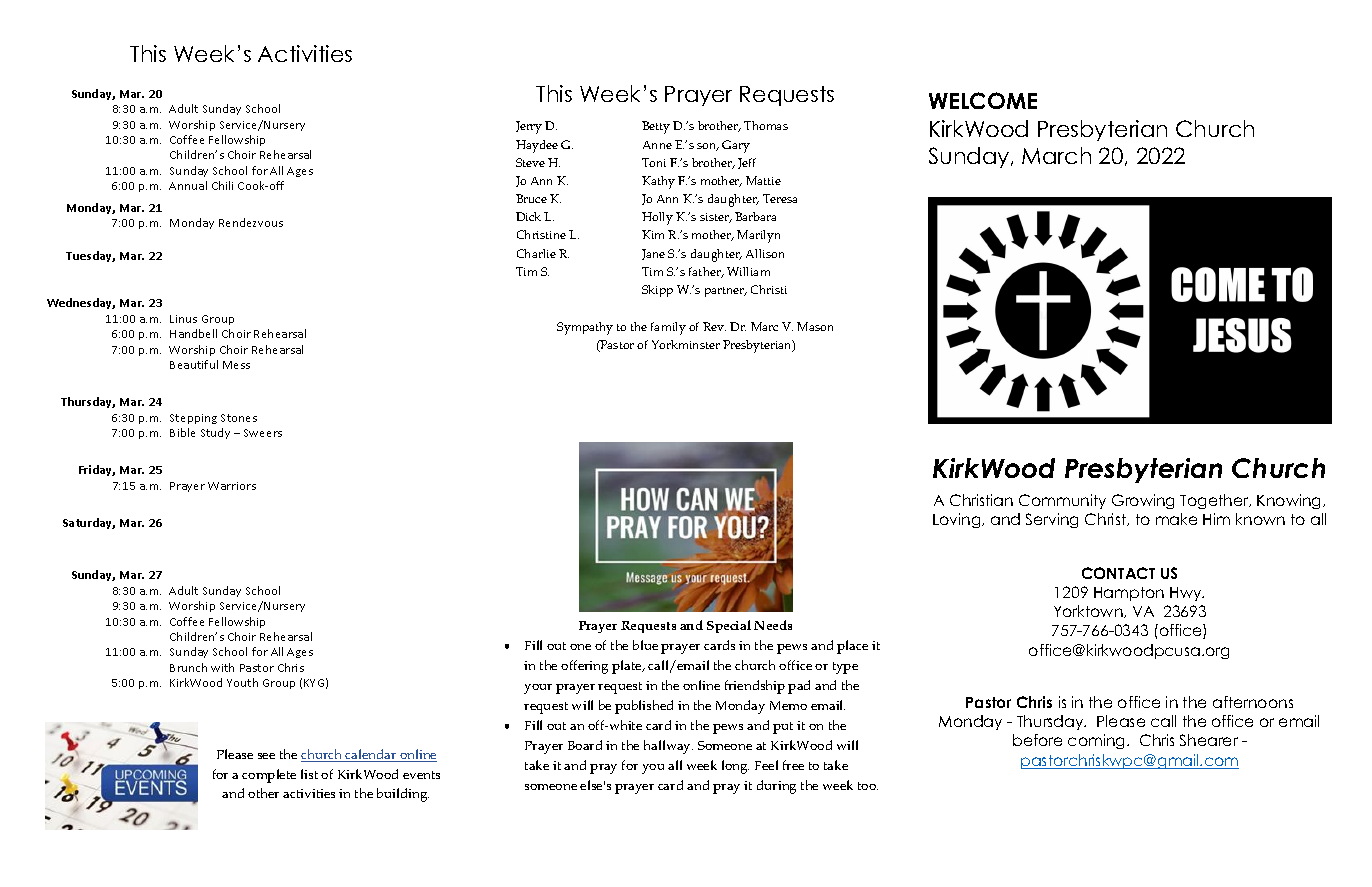 The image size is (1372, 887). I want to click on Chili, so click(222, 185).
